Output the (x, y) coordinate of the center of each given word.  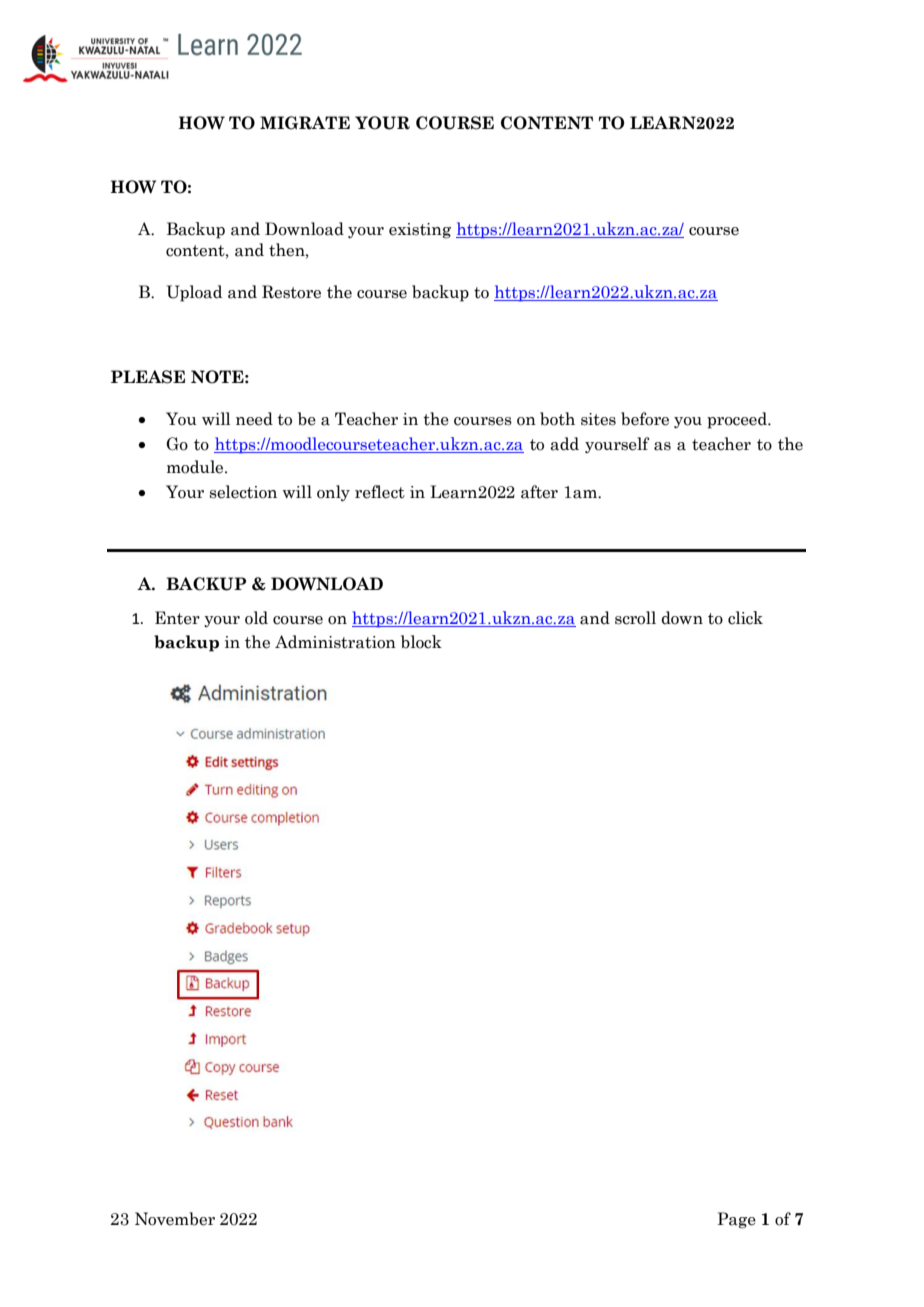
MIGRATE (305, 123)
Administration (335, 642)
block (421, 642)
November (175, 1219)
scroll (635, 618)
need (254, 419)
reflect (380, 492)
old (256, 618)
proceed (738, 420)
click (745, 618)
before (645, 419)
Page (736, 1220)
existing (420, 231)
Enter (177, 618)
